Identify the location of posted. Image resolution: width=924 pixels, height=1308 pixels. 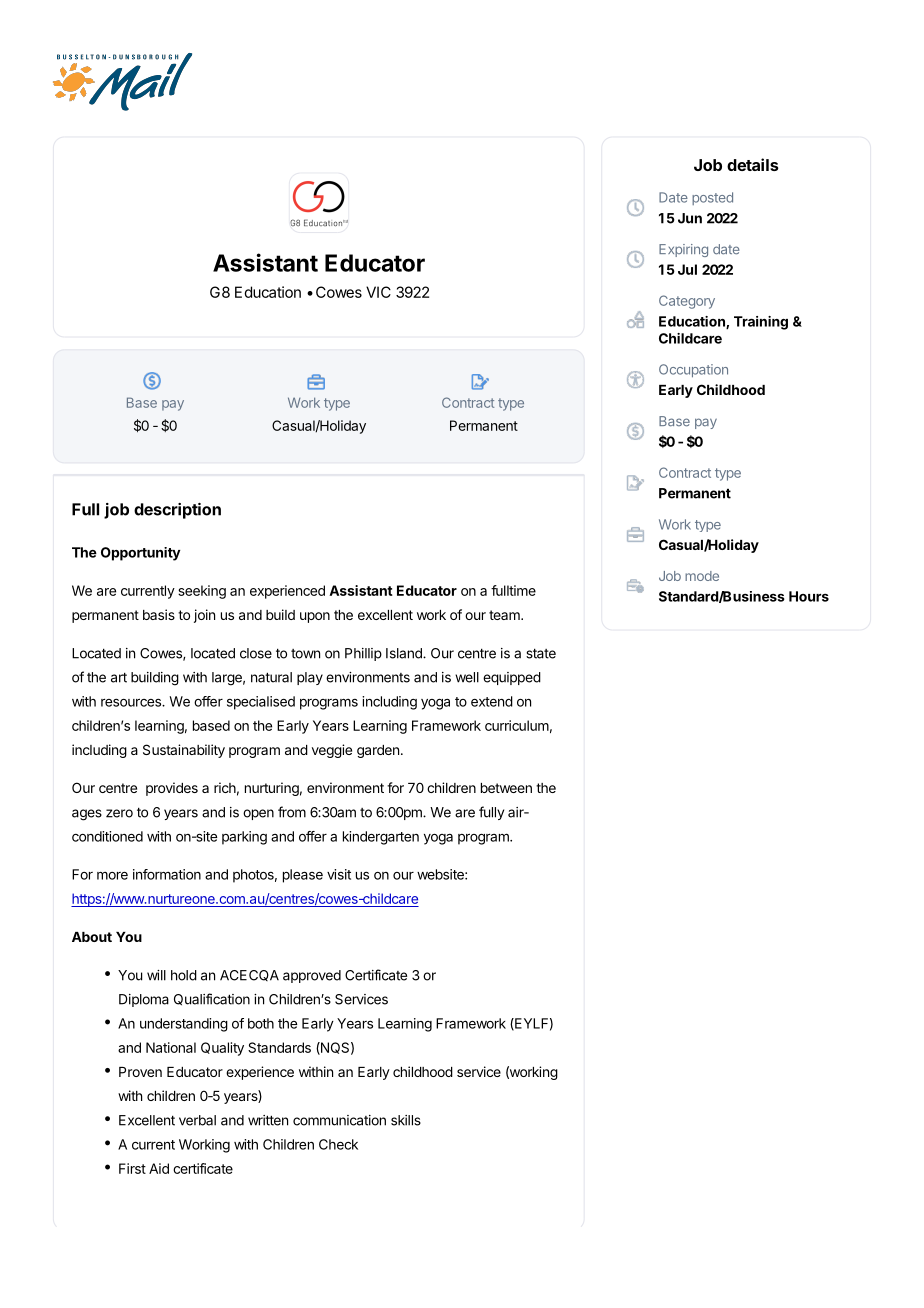
(712, 198).
